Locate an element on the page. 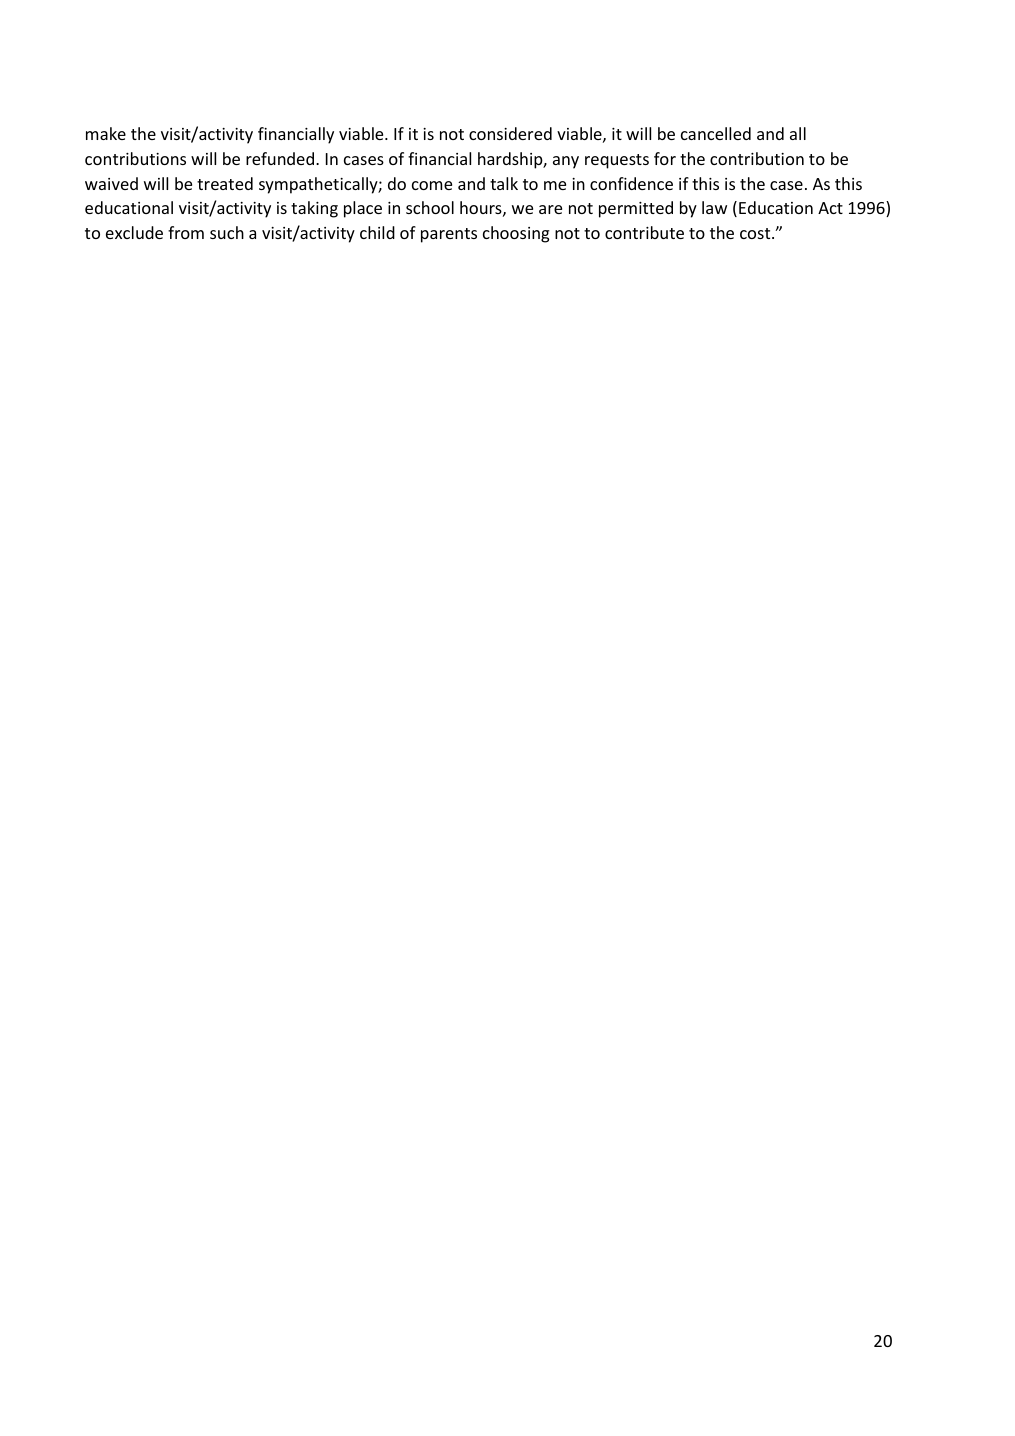 This page has height=1436, width=1015. come is located at coordinates (432, 185).
